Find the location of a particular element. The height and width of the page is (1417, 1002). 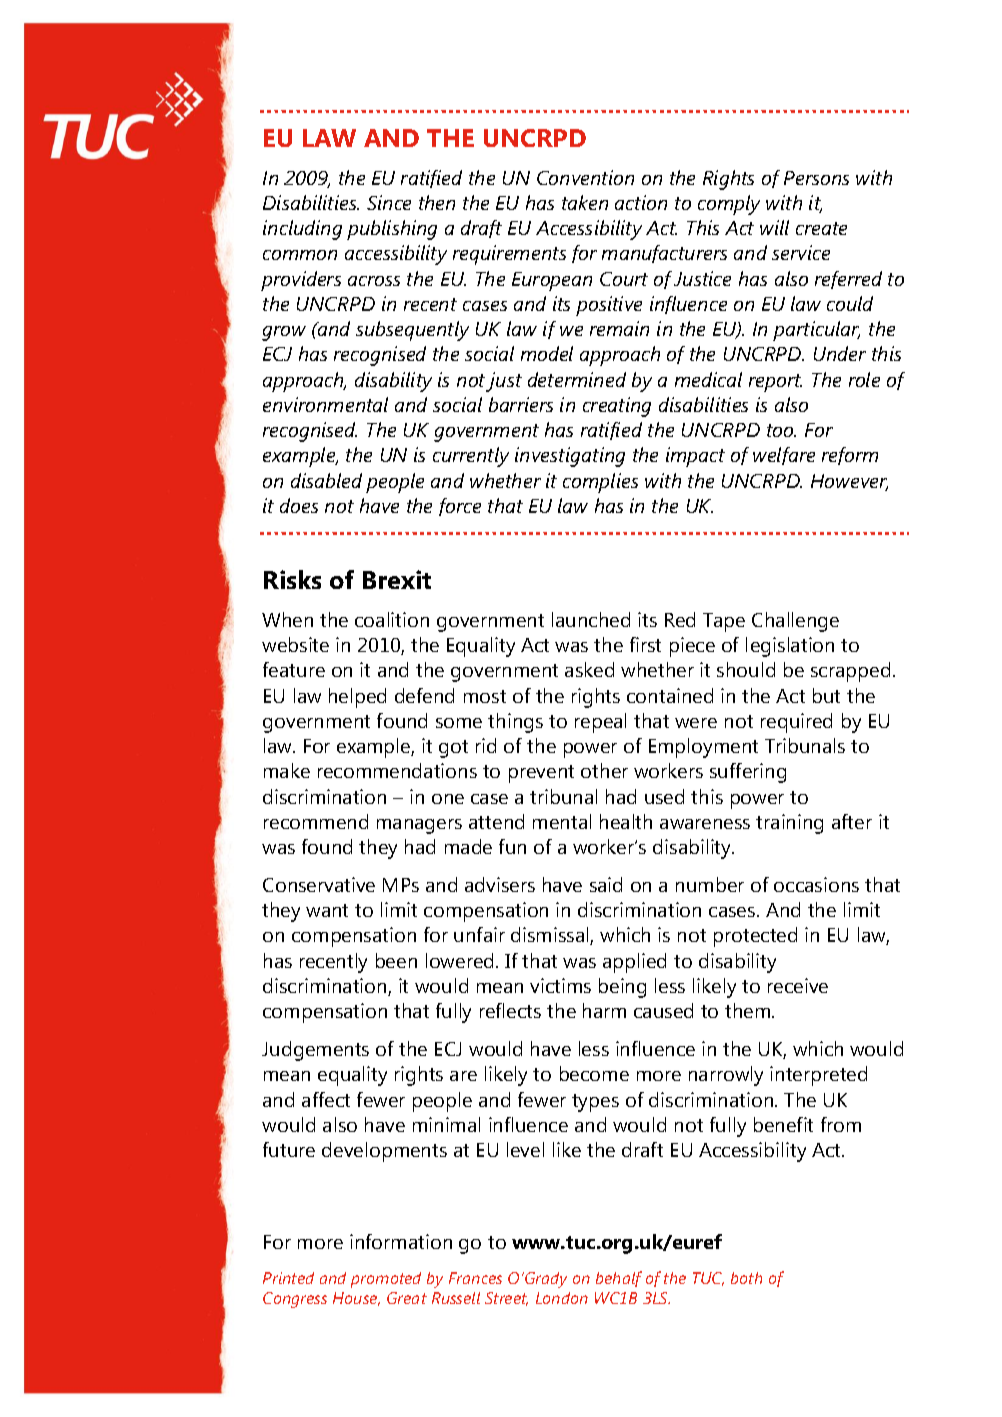

Conservative is located at coordinates (319, 884).
